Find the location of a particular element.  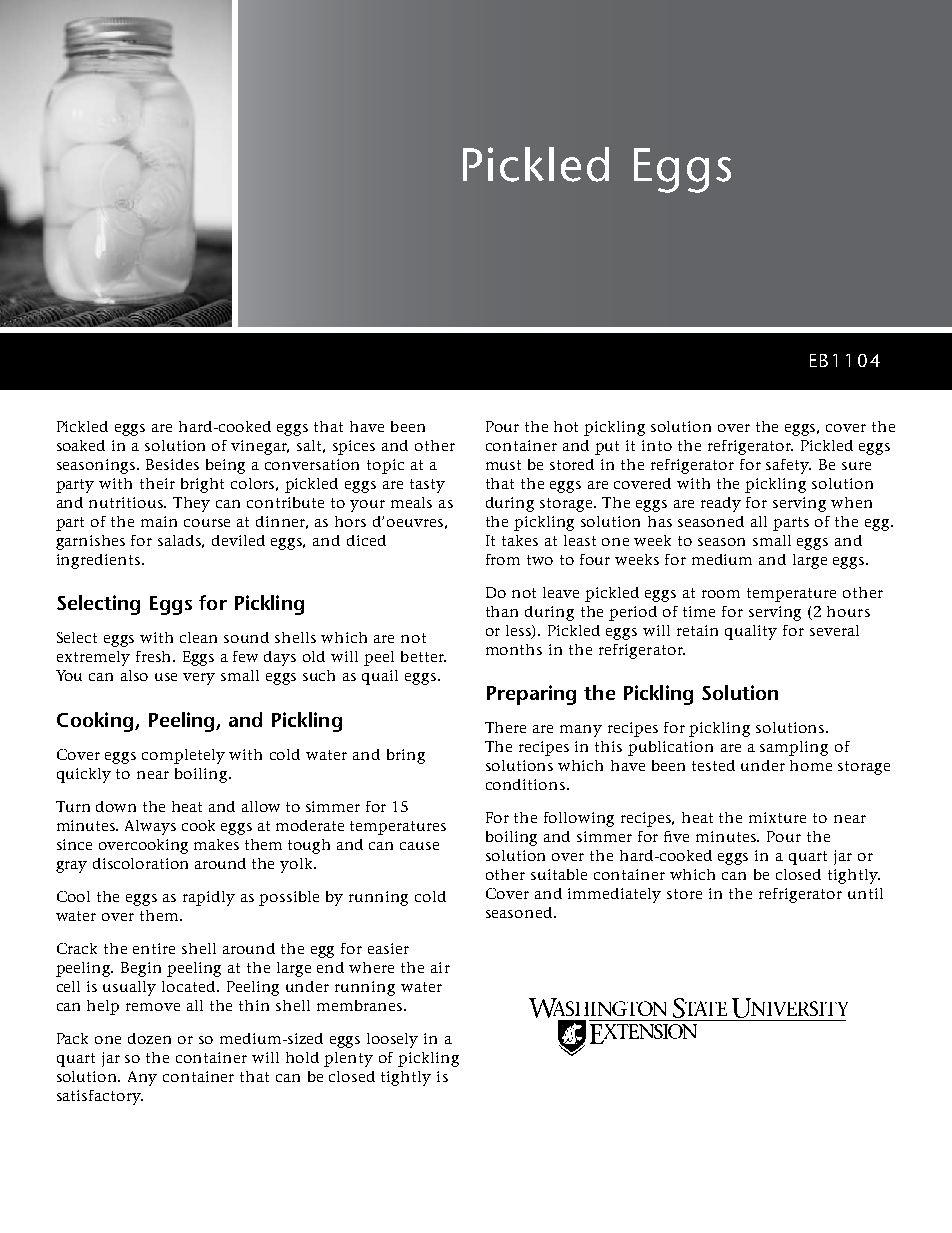

Besides is located at coordinates (172, 464).
